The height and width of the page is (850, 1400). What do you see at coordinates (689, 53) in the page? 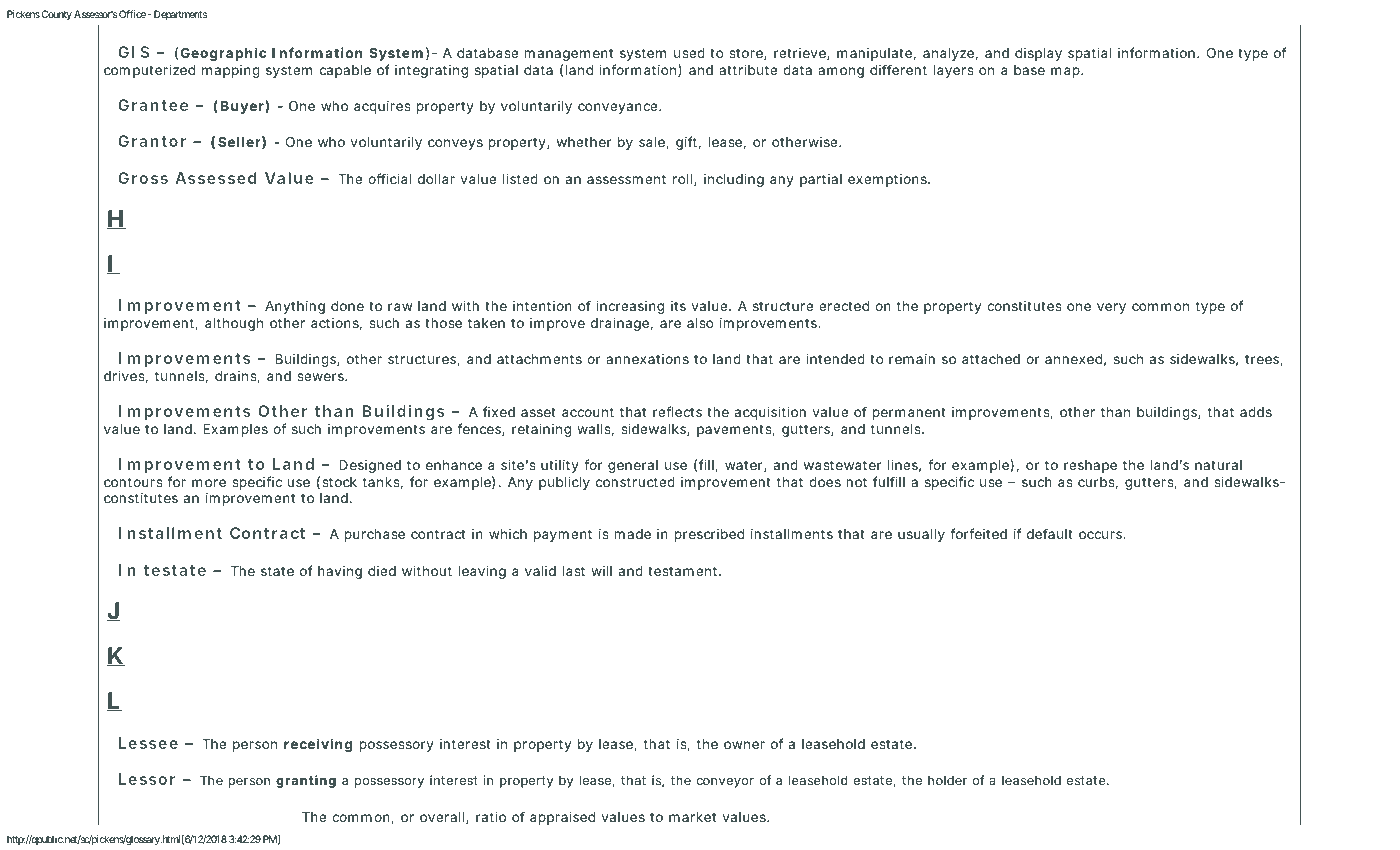
I see `used` at bounding box center [689, 53].
